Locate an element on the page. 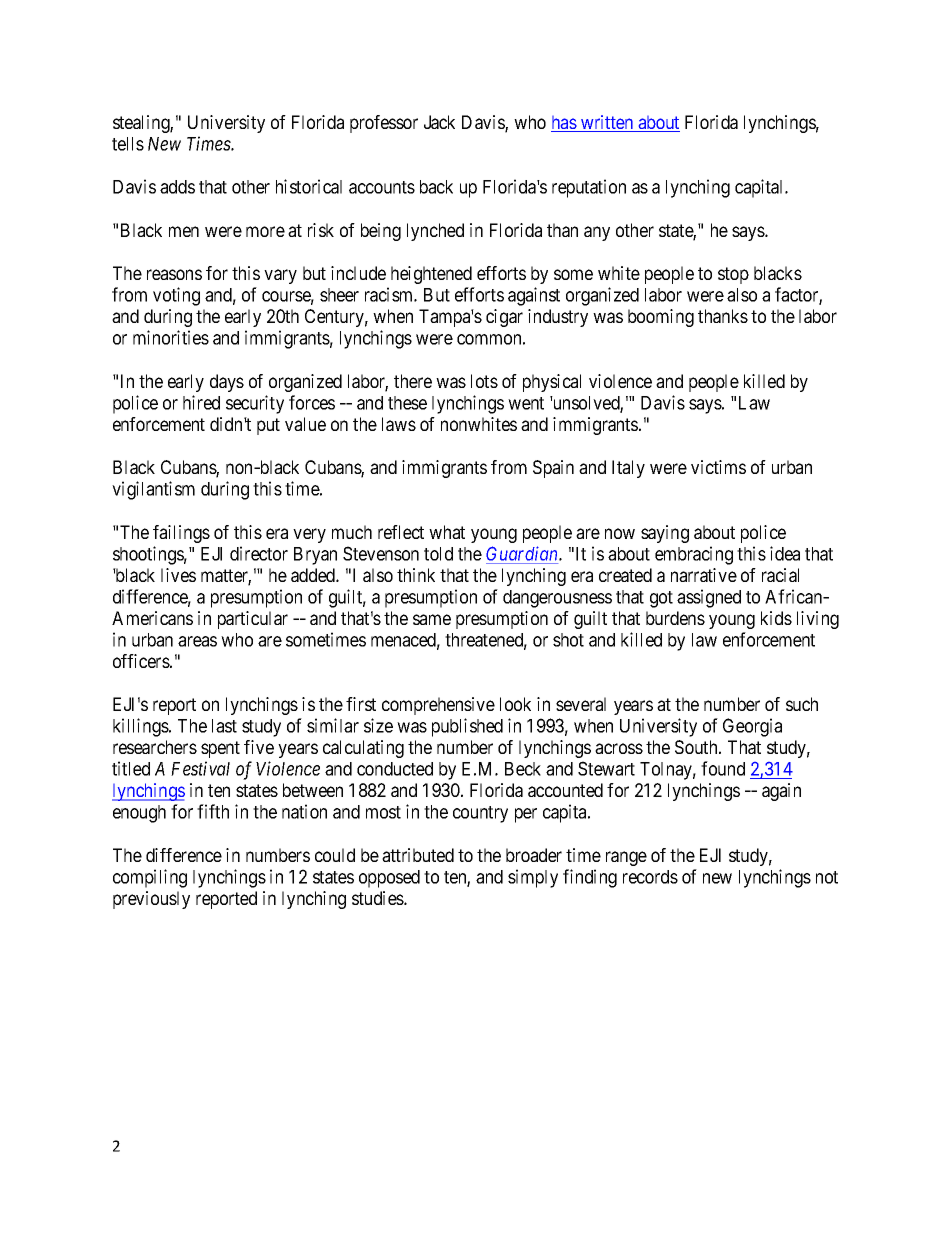 The image size is (952, 1233). victims is located at coordinates (718, 467).
